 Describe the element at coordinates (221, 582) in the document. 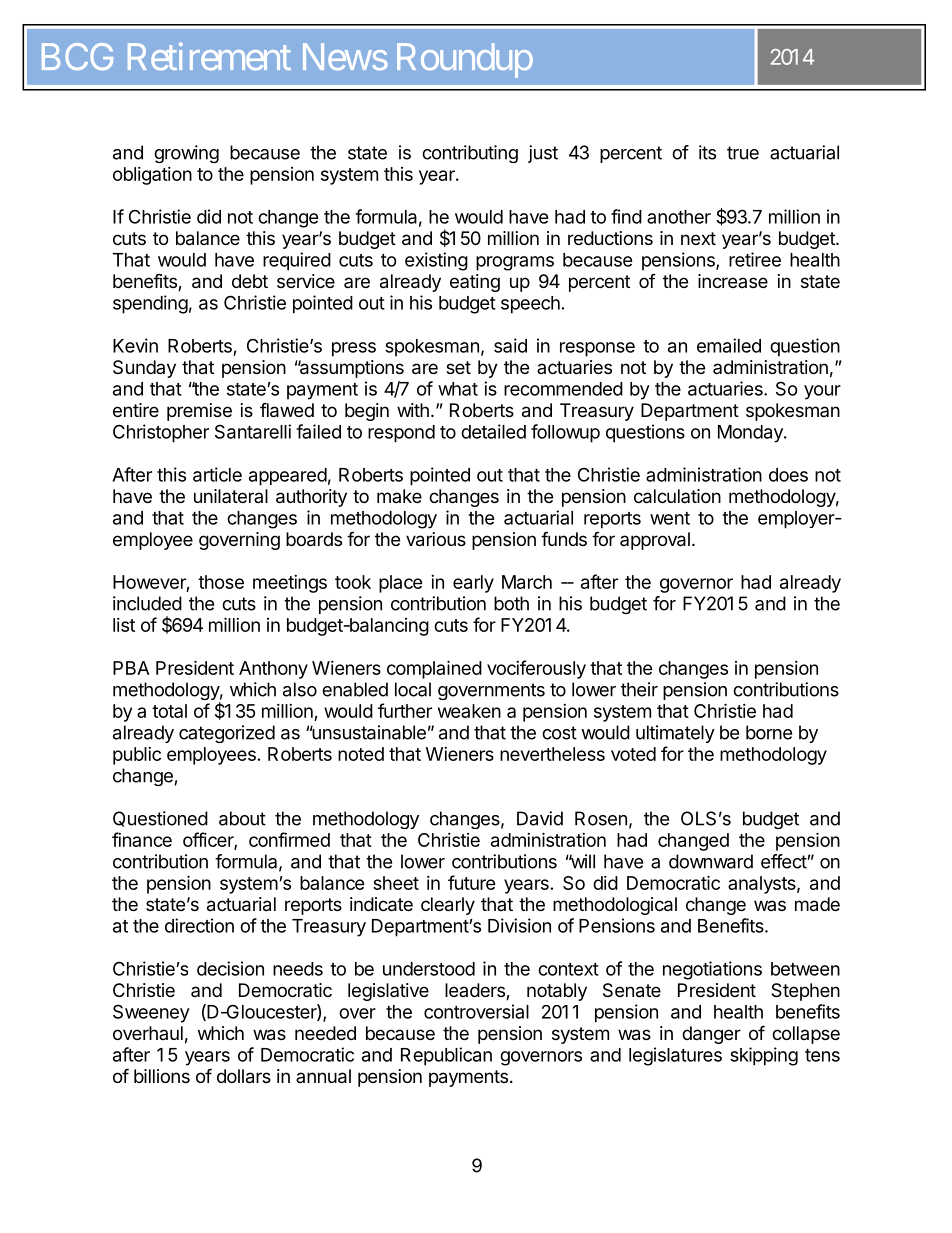

I see `those` at that location.
